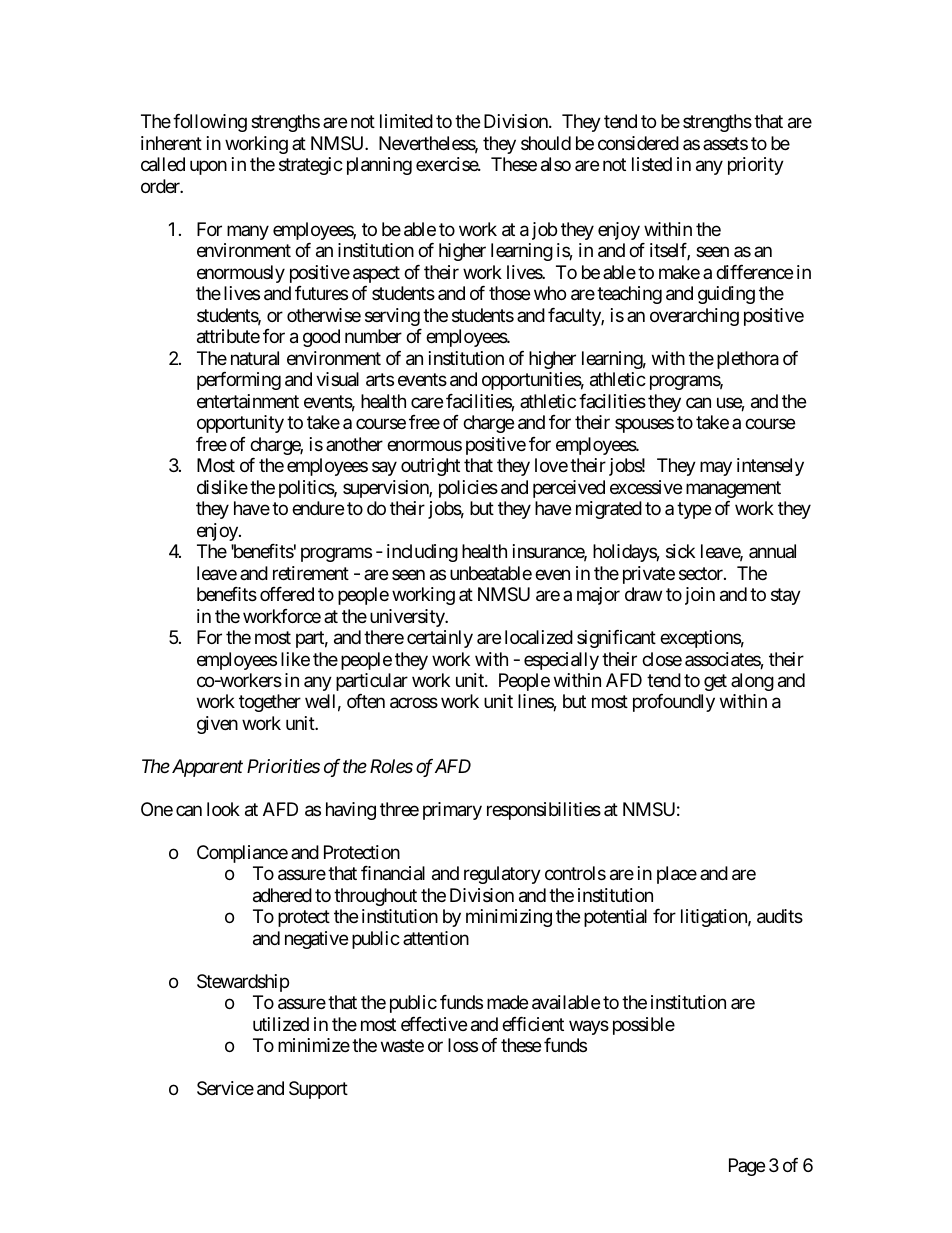 The width and height of the screenshot is (952, 1233). I want to click on along, so click(752, 682).
